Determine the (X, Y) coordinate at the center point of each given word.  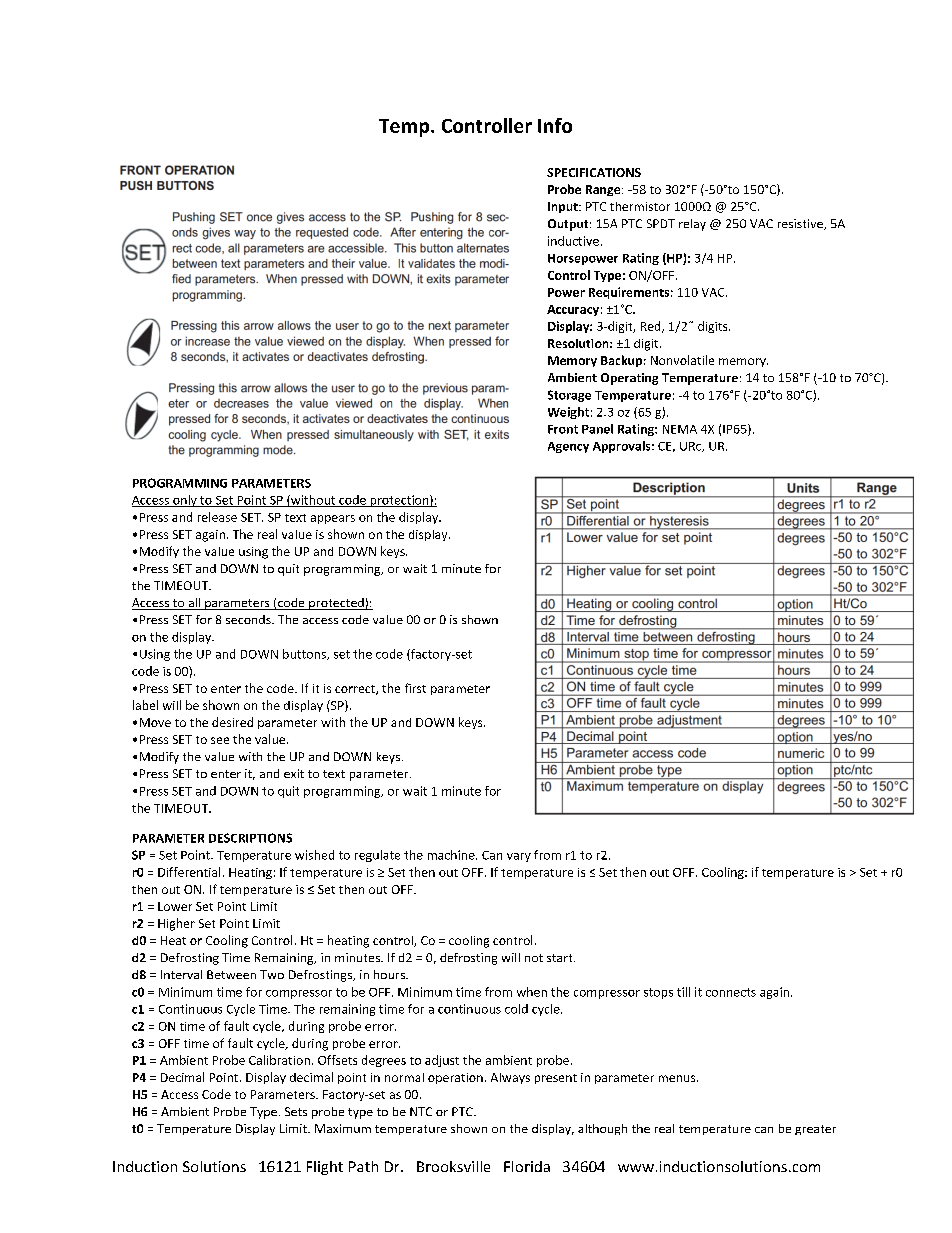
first (415, 688)
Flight (325, 1168)
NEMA (680, 429)
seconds (249, 619)
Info (555, 125)
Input (564, 207)
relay (692, 225)
